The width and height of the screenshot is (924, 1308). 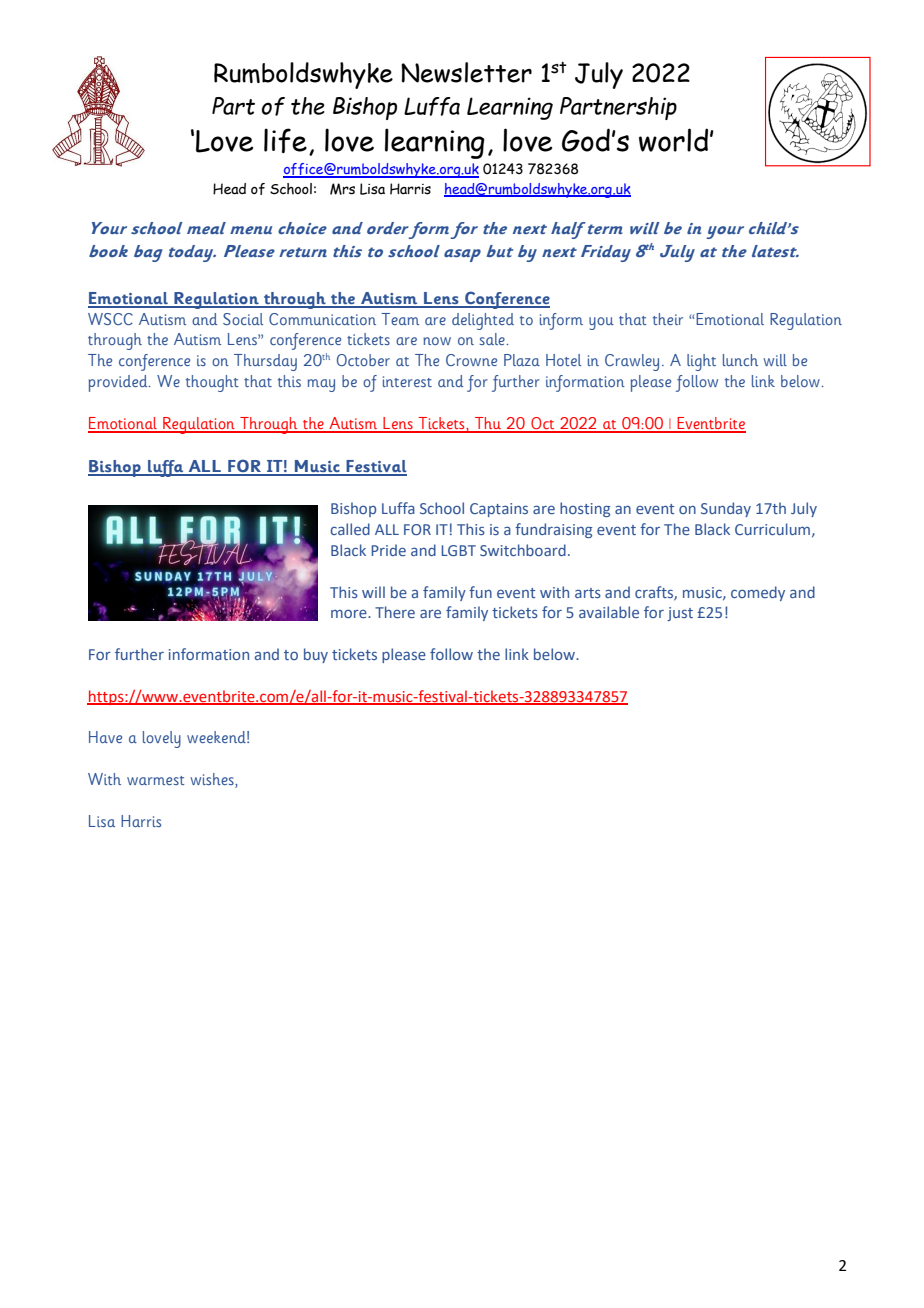 I want to click on just, so click(x=680, y=614).
